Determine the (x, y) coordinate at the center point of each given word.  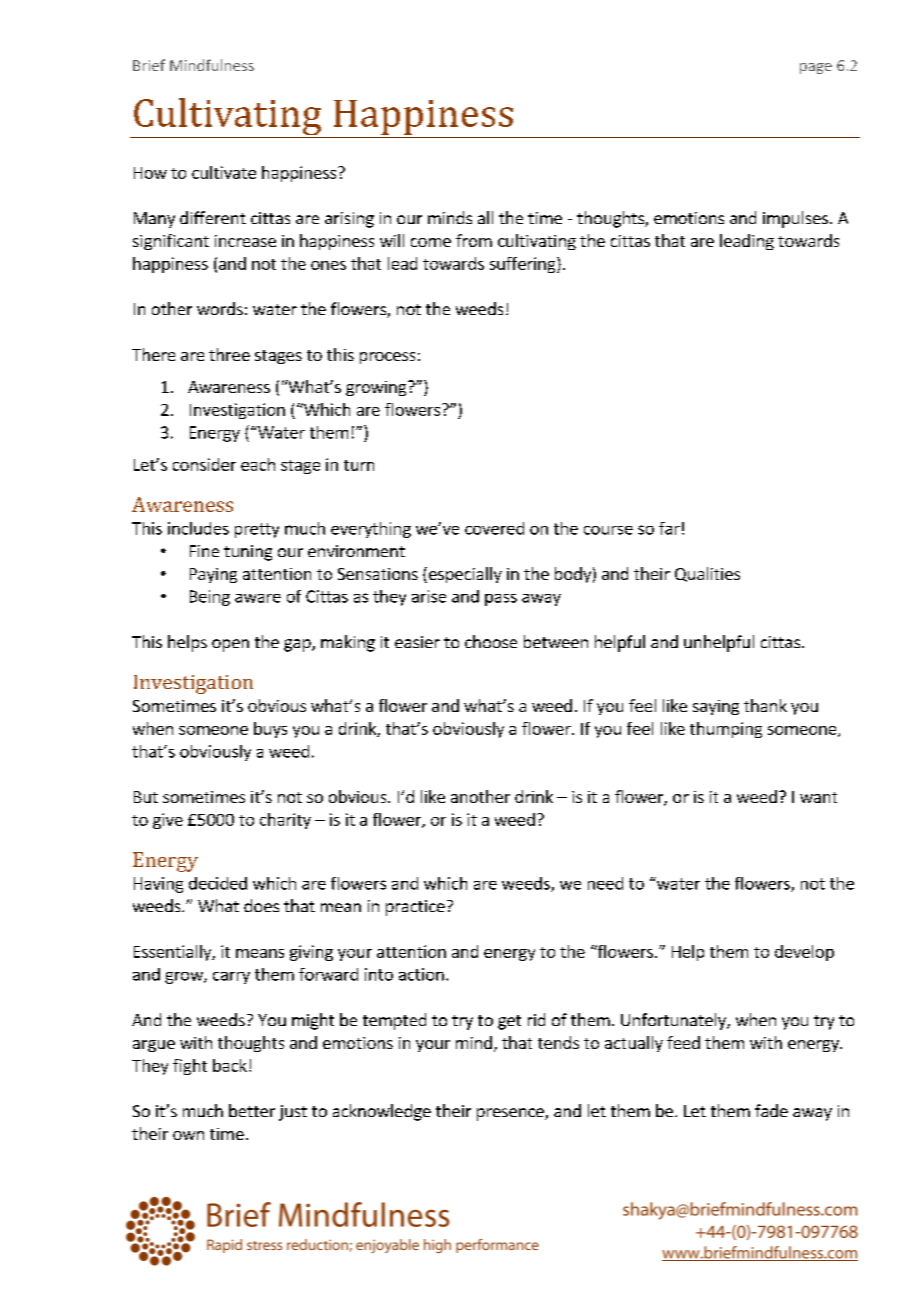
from (474, 240)
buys (270, 730)
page (816, 68)
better (252, 1110)
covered (494, 528)
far (669, 528)
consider (204, 464)
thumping (726, 730)
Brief (149, 65)
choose (491, 641)
